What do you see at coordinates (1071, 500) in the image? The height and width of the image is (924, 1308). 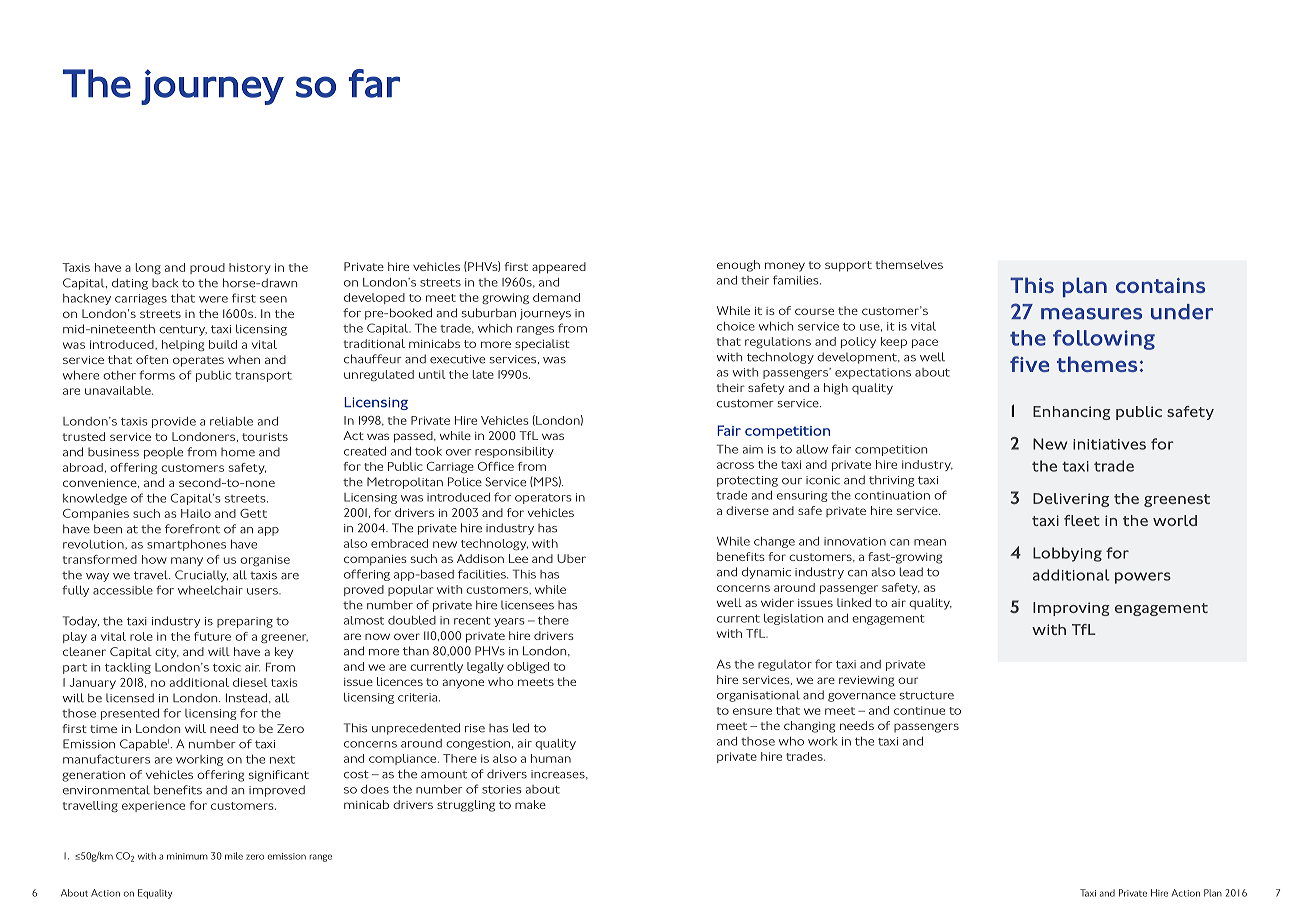 I see `Delivering` at bounding box center [1071, 500].
